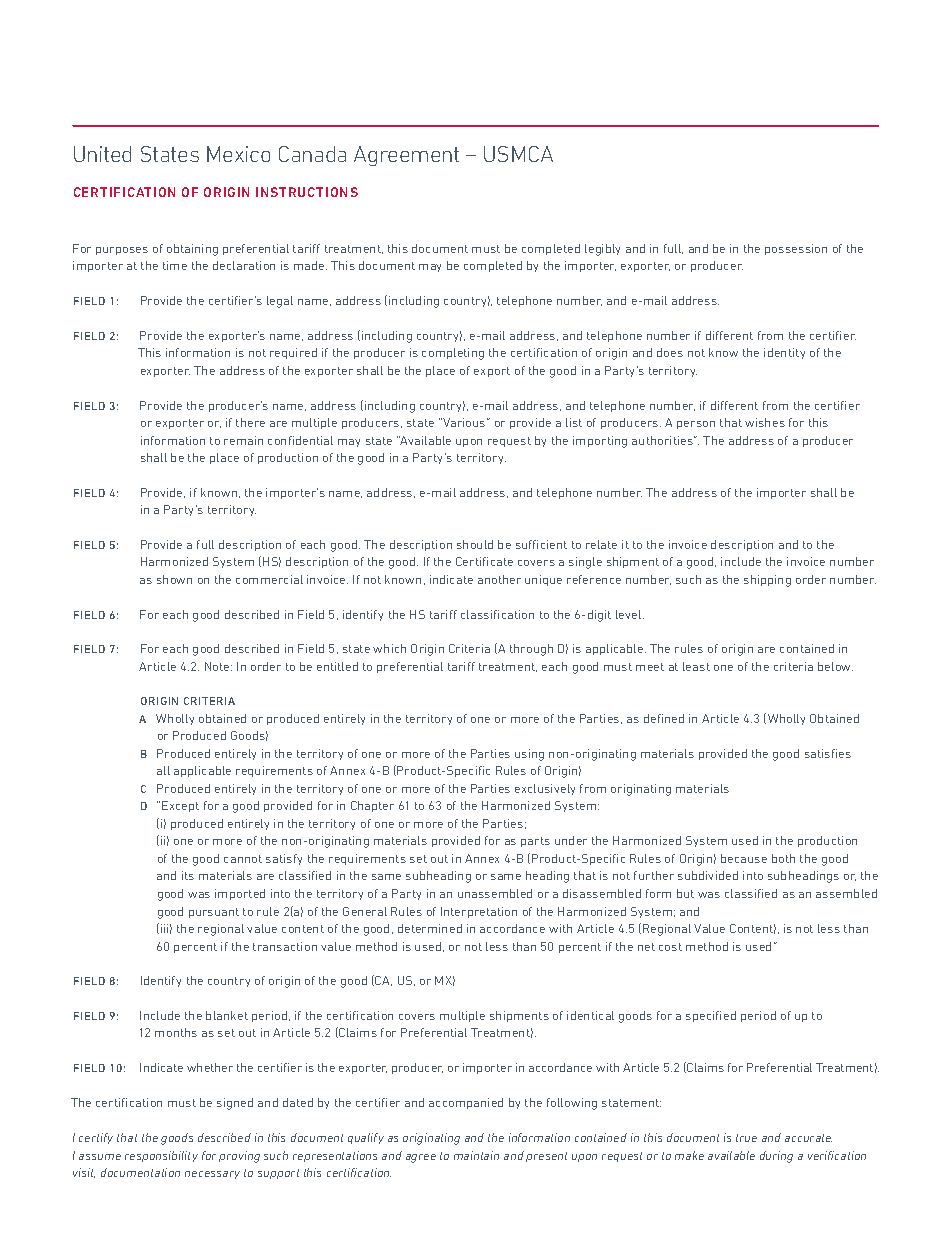  I want to click on responsibility, so click(161, 1156).
